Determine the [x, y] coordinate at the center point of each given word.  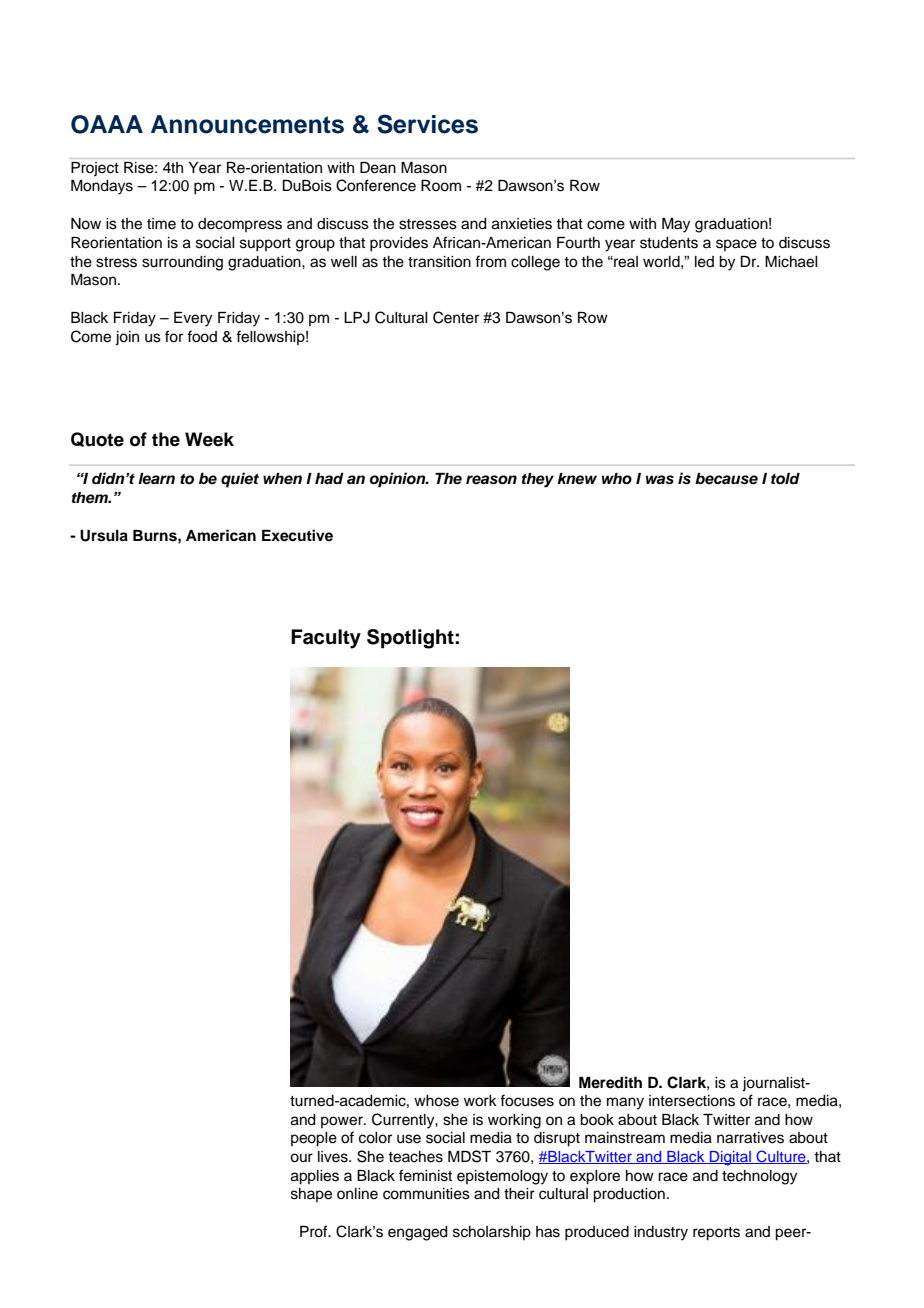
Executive [297, 535]
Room [441, 186]
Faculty [326, 639]
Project [95, 169]
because [726, 479]
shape [311, 1195]
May [676, 225]
